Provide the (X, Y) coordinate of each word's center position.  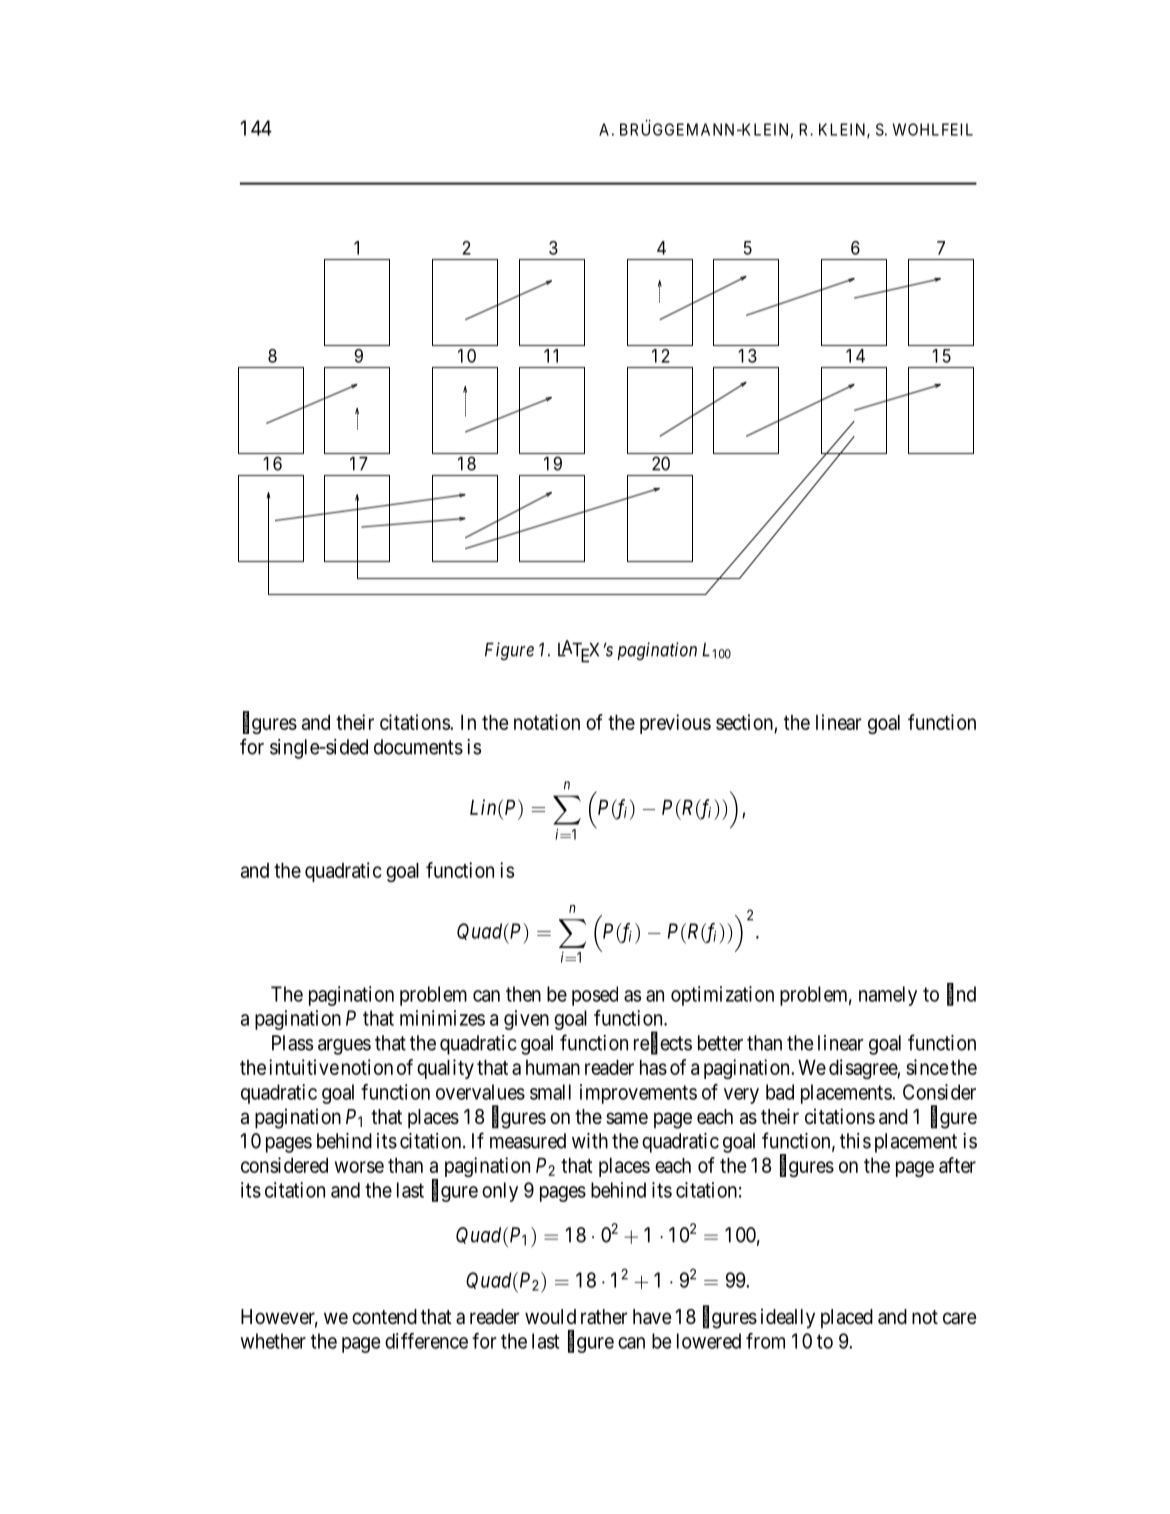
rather (604, 1317)
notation (547, 722)
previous (675, 724)
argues (344, 1047)
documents (418, 747)
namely (888, 996)
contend (384, 1316)
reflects (663, 1043)
